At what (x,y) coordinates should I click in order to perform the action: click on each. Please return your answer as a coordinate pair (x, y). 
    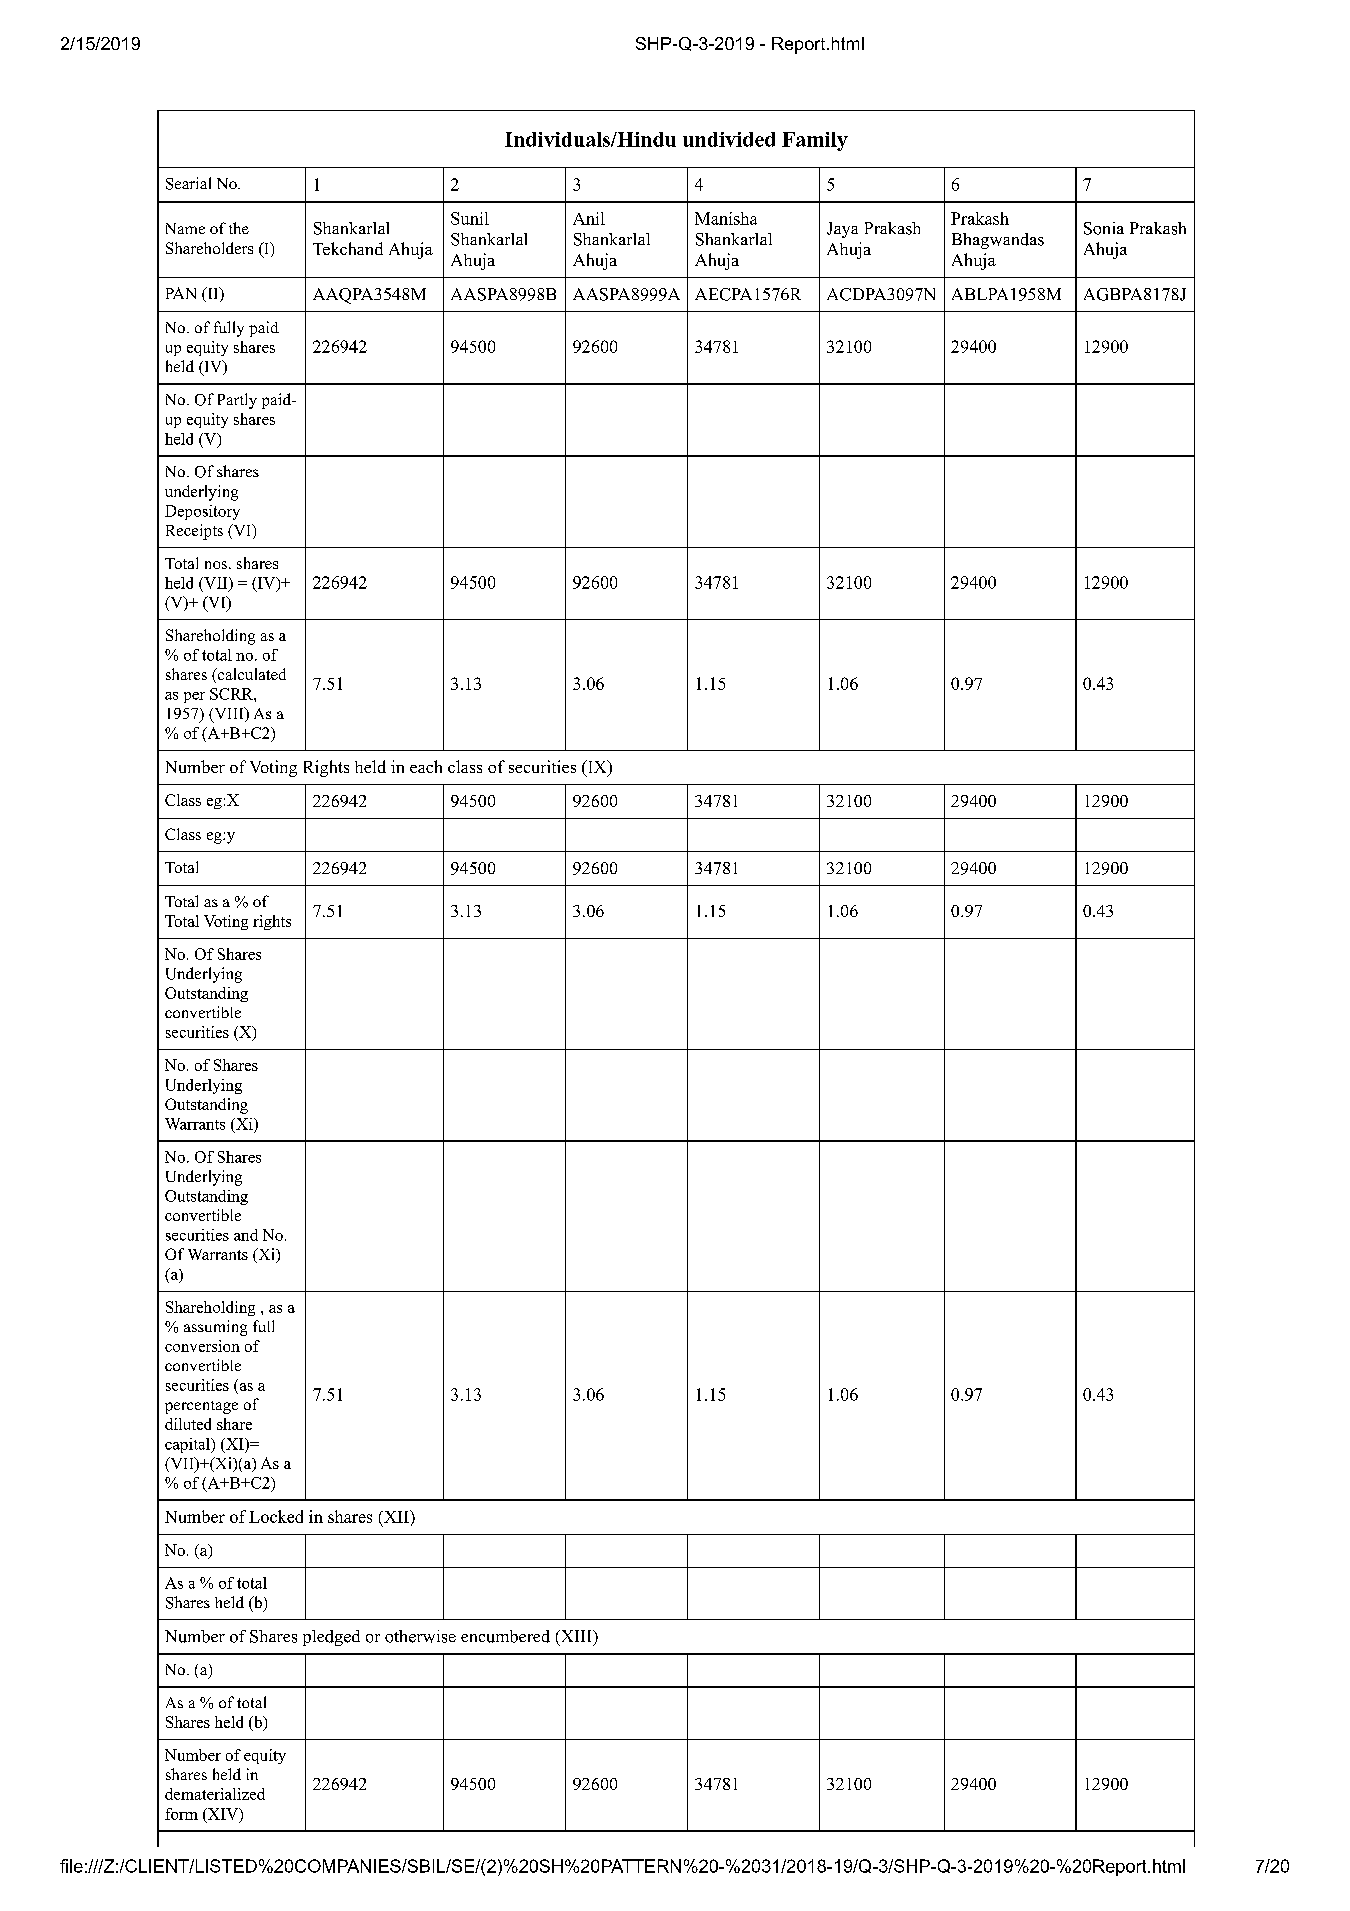
    Looking at the image, I should click on (426, 766).
